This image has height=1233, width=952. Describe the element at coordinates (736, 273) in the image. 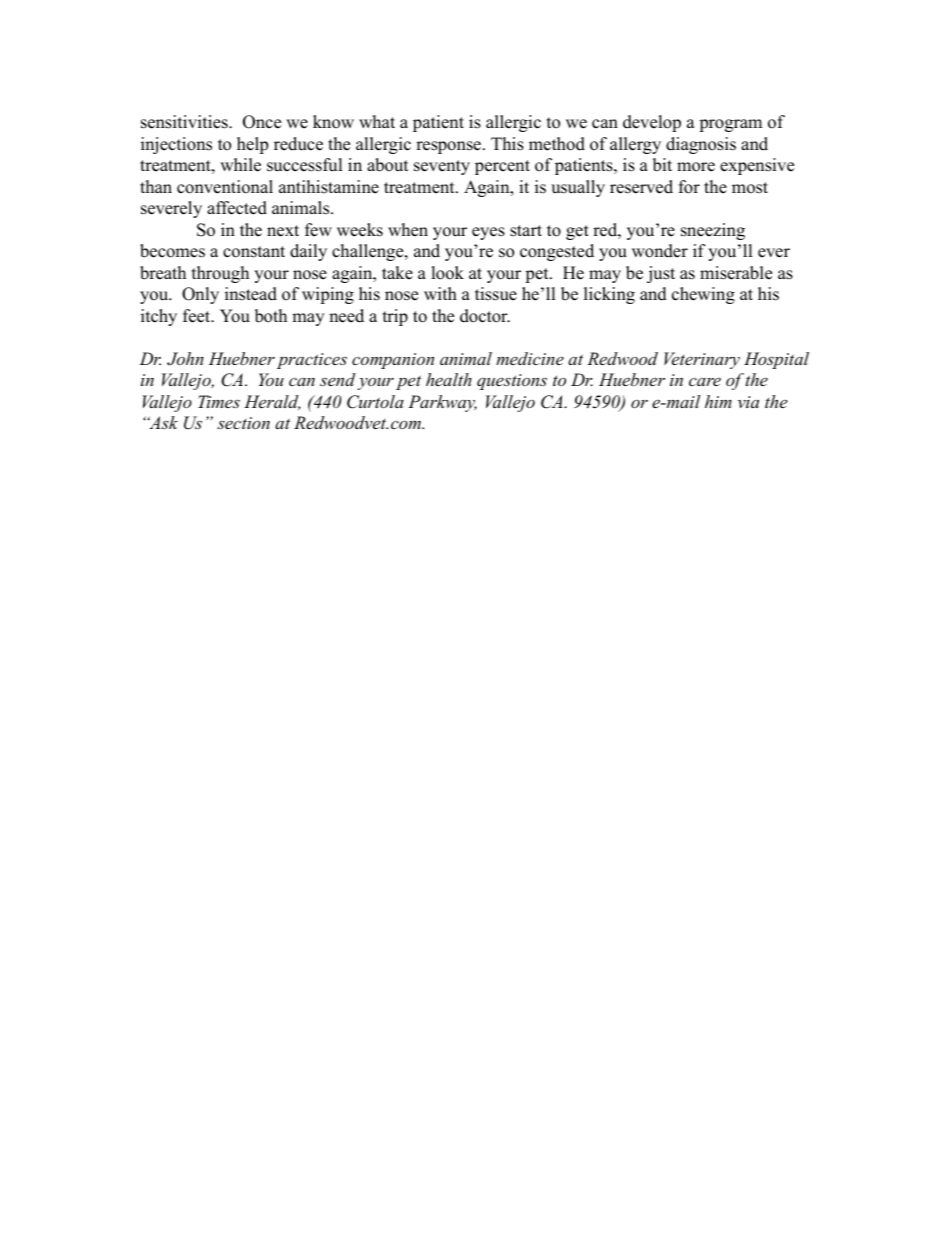

I see `miserable` at that location.
